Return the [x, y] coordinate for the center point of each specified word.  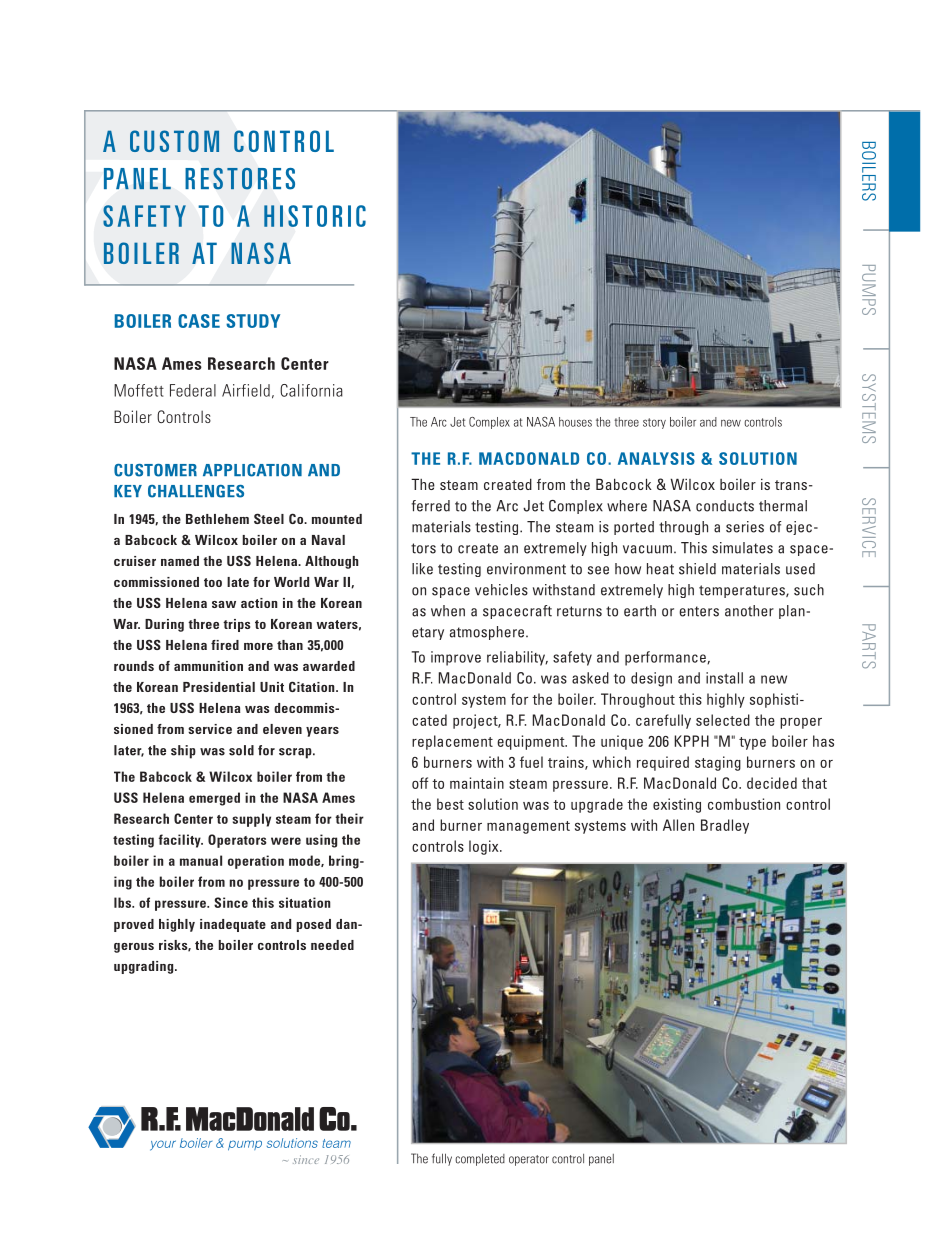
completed [480, 1159]
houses [575, 422]
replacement [452, 742]
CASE [199, 321]
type [752, 743]
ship [183, 752]
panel [601, 1160]
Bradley [725, 826]
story [654, 423]
